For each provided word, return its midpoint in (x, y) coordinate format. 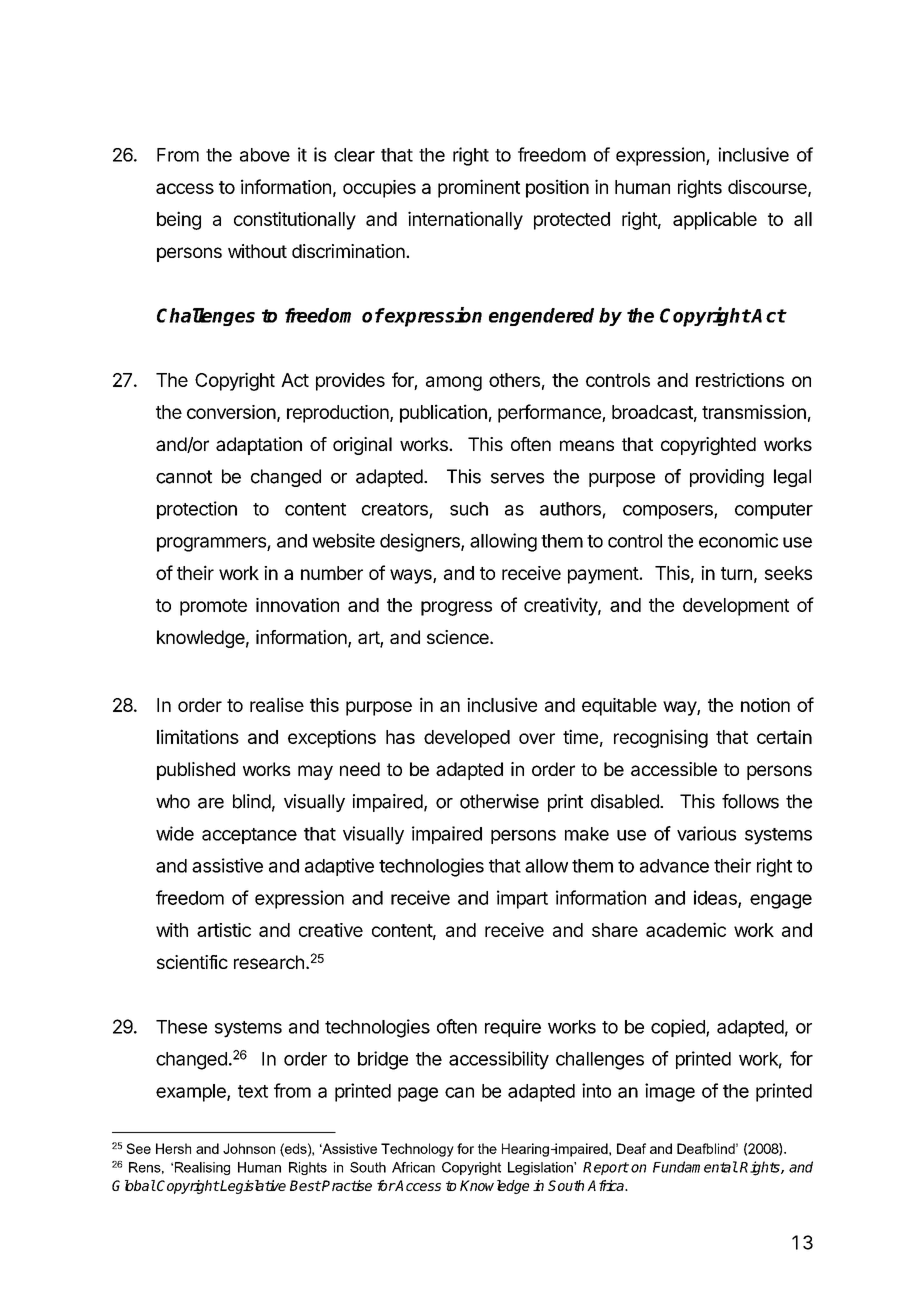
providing (727, 478)
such (469, 509)
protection (197, 510)
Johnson (249, 1148)
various (706, 833)
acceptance (249, 836)
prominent (479, 188)
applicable (715, 220)
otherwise (499, 801)
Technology (417, 1150)
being (179, 220)
